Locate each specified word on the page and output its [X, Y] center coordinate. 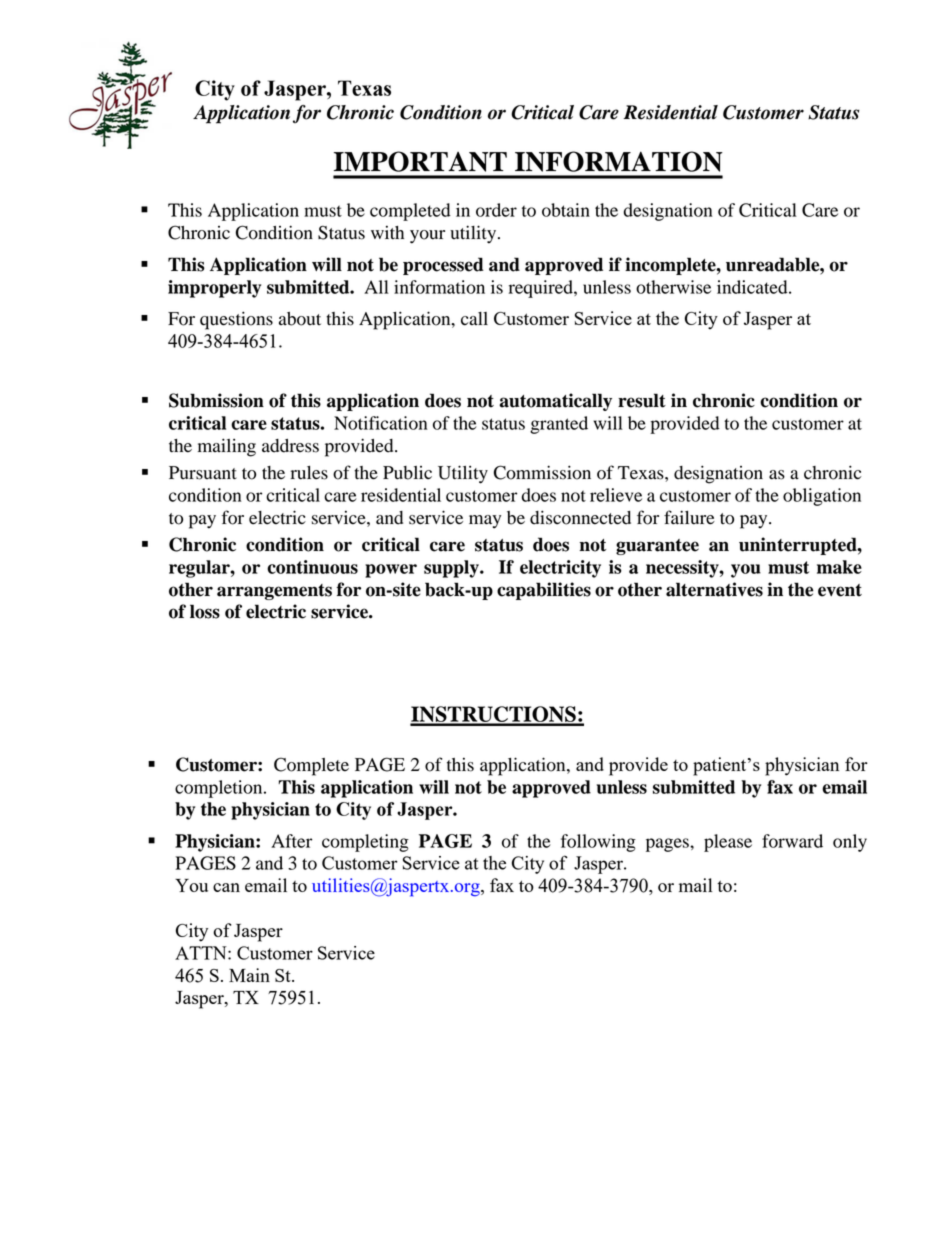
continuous [312, 567]
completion [220, 789]
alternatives [714, 589]
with [387, 232]
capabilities [544, 591]
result [642, 400]
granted [559, 425]
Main [249, 975]
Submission [216, 400]
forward [792, 841]
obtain [566, 210]
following [598, 843]
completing [365, 843]
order [496, 210]
